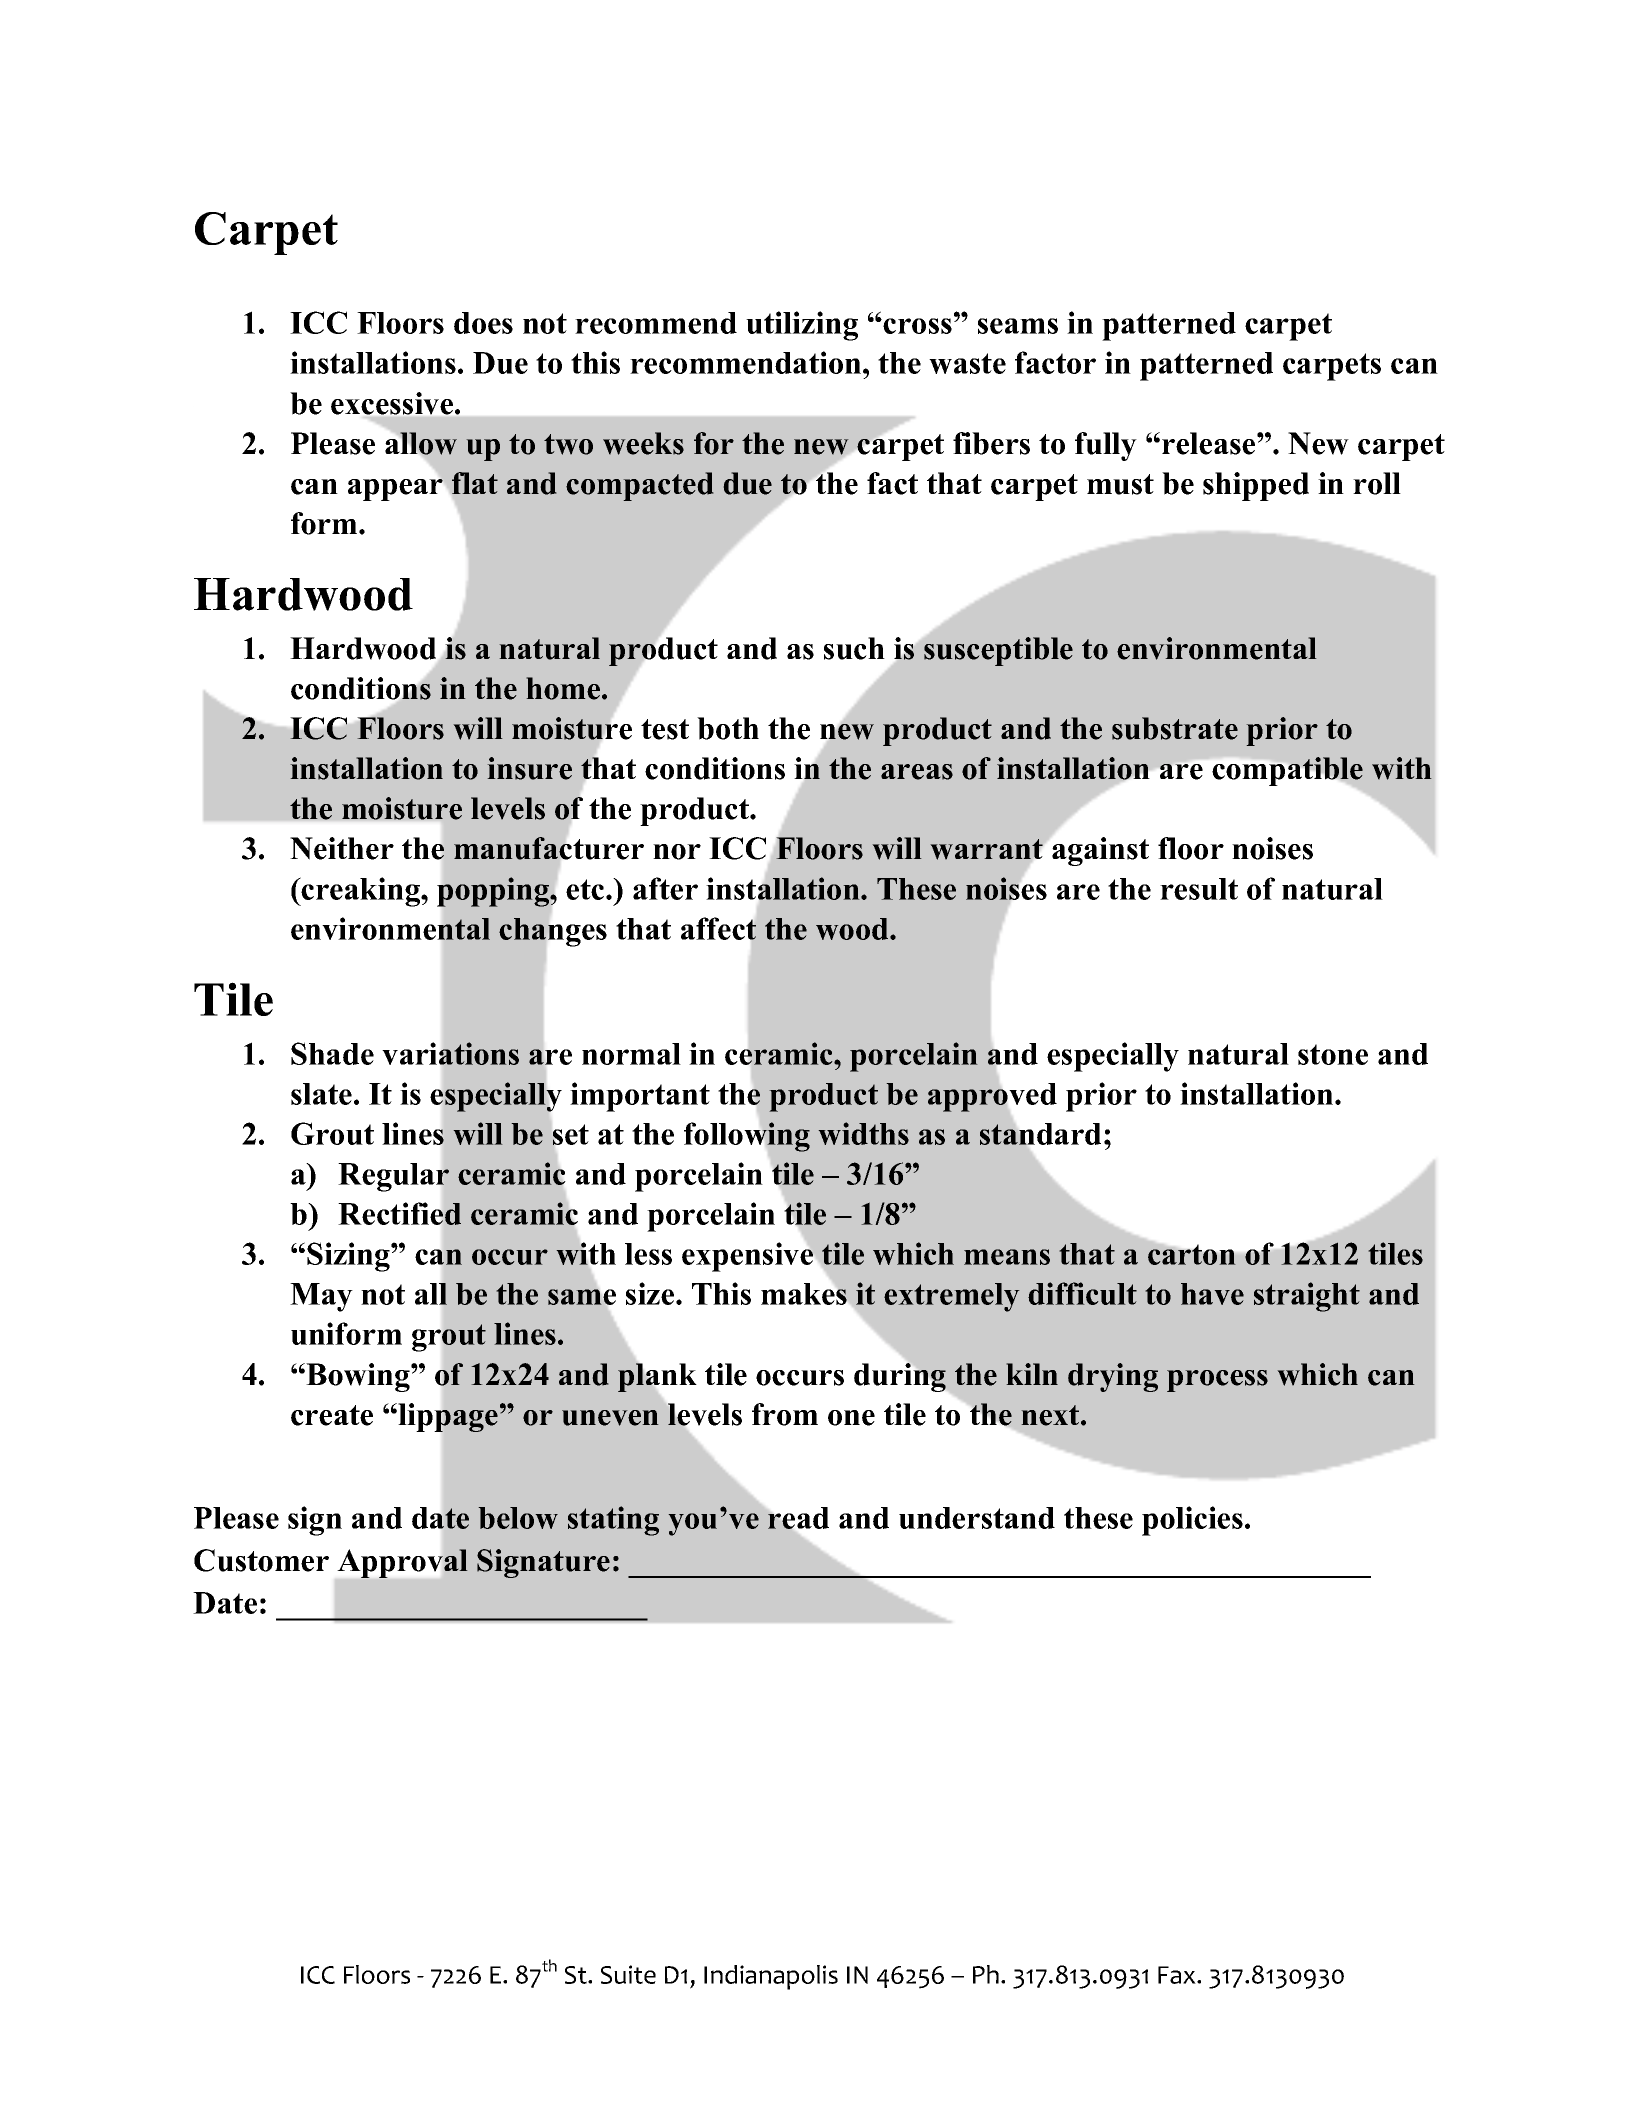 The width and height of the page is (1644, 2127). Describe the element at coordinates (785, 1414) in the page. I see `from` at that location.
